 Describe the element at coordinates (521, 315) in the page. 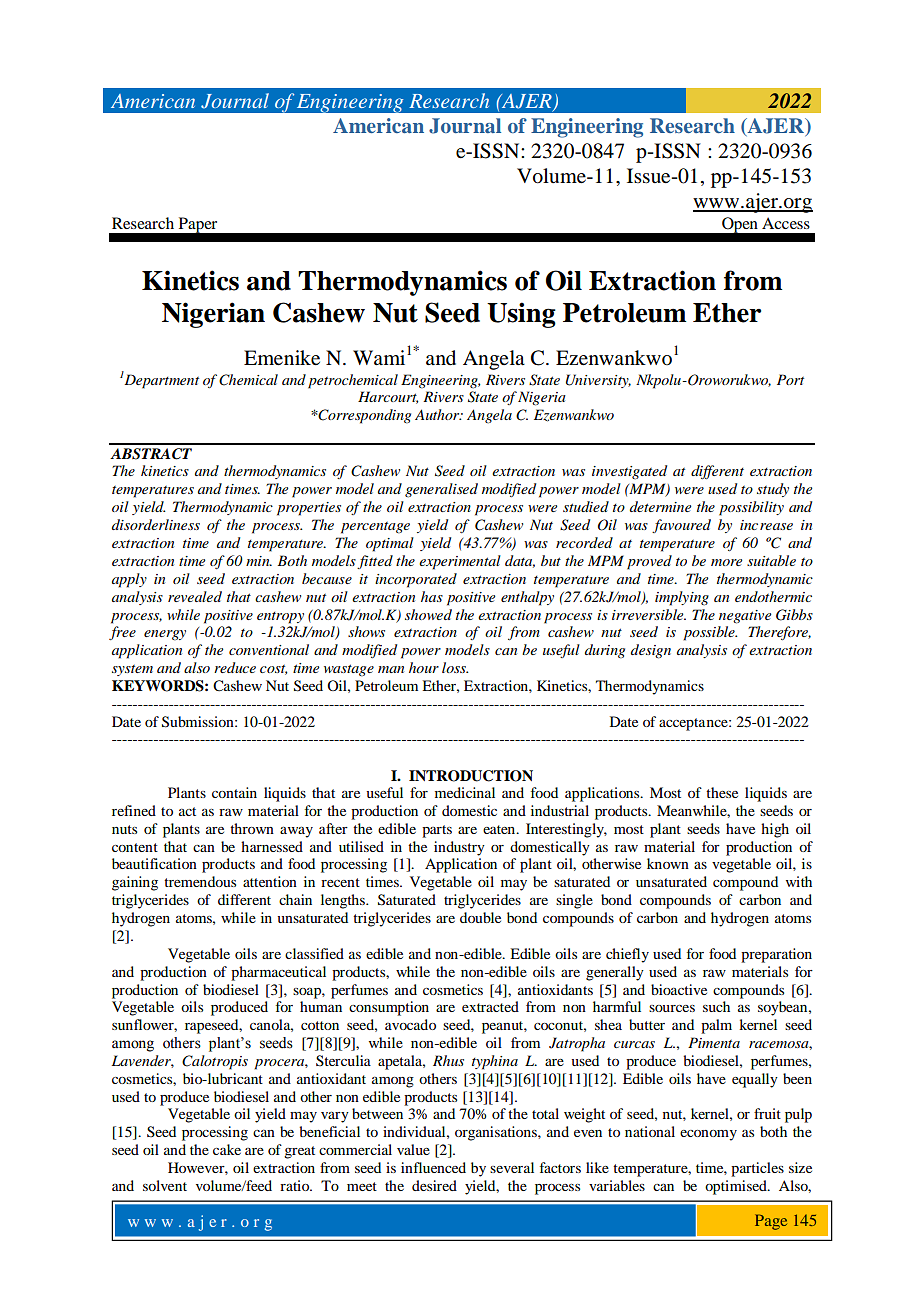

I see `Using` at that location.
